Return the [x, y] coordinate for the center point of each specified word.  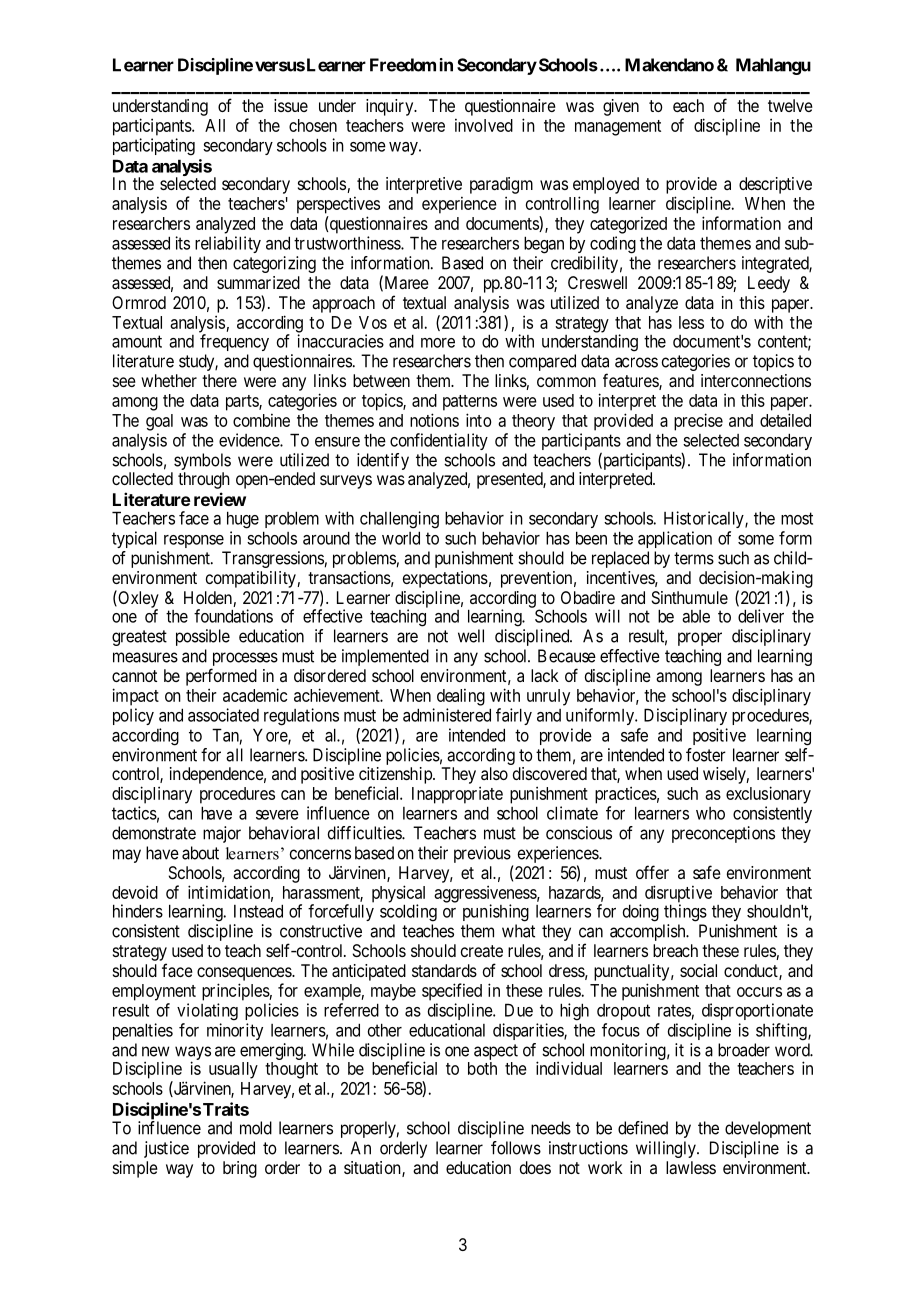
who [710, 813]
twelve [790, 105]
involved [484, 125]
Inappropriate [457, 795]
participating [154, 147]
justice [166, 1149]
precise [698, 422]
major [222, 834]
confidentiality [439, 441]
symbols [201, 463]
